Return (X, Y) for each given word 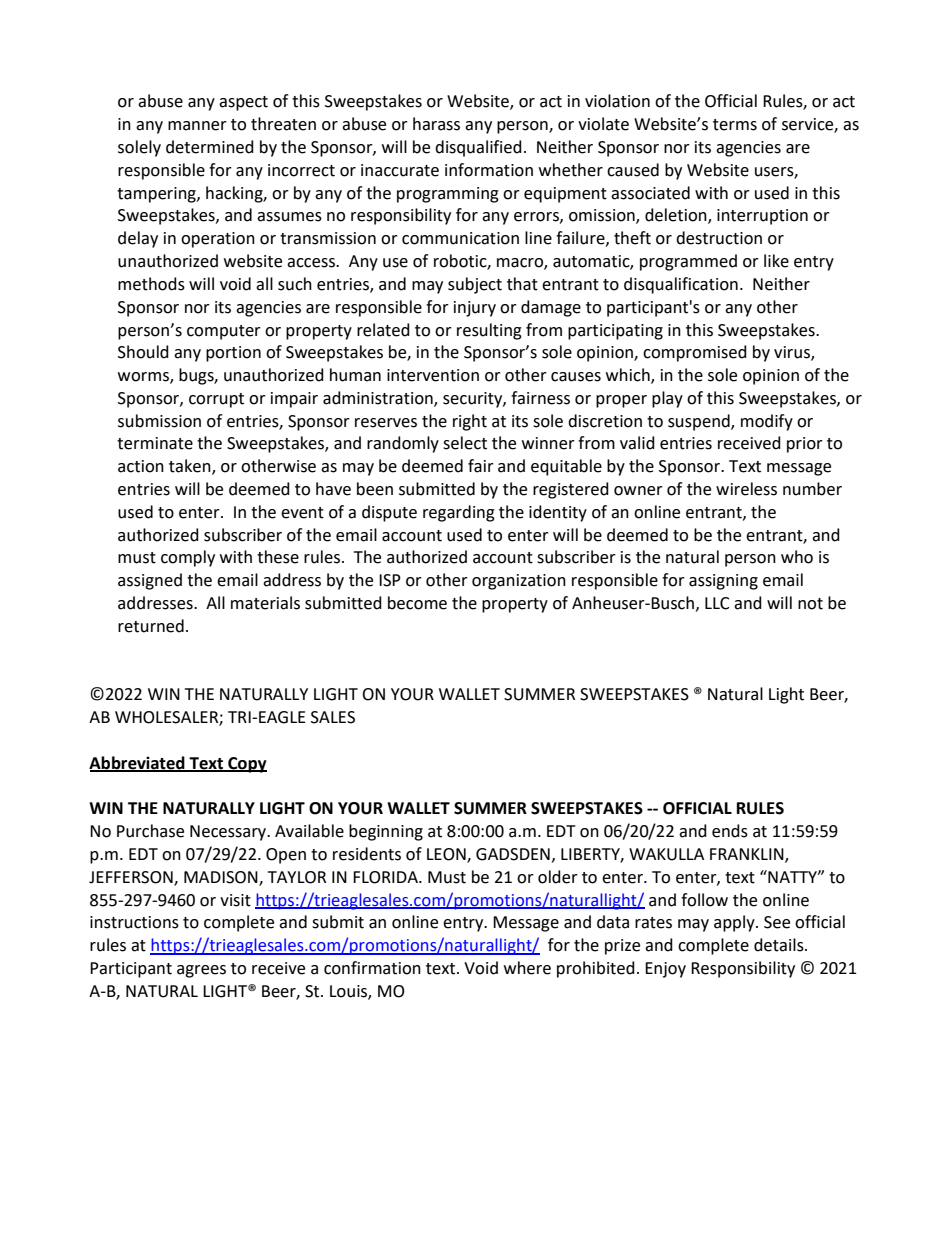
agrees (201, 971)
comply (188, 558)
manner (197, 126)
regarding (459, 513)
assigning (723, 582)
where (527, 968)
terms (735, 125)
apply (735, 923)
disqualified (478, 148)
